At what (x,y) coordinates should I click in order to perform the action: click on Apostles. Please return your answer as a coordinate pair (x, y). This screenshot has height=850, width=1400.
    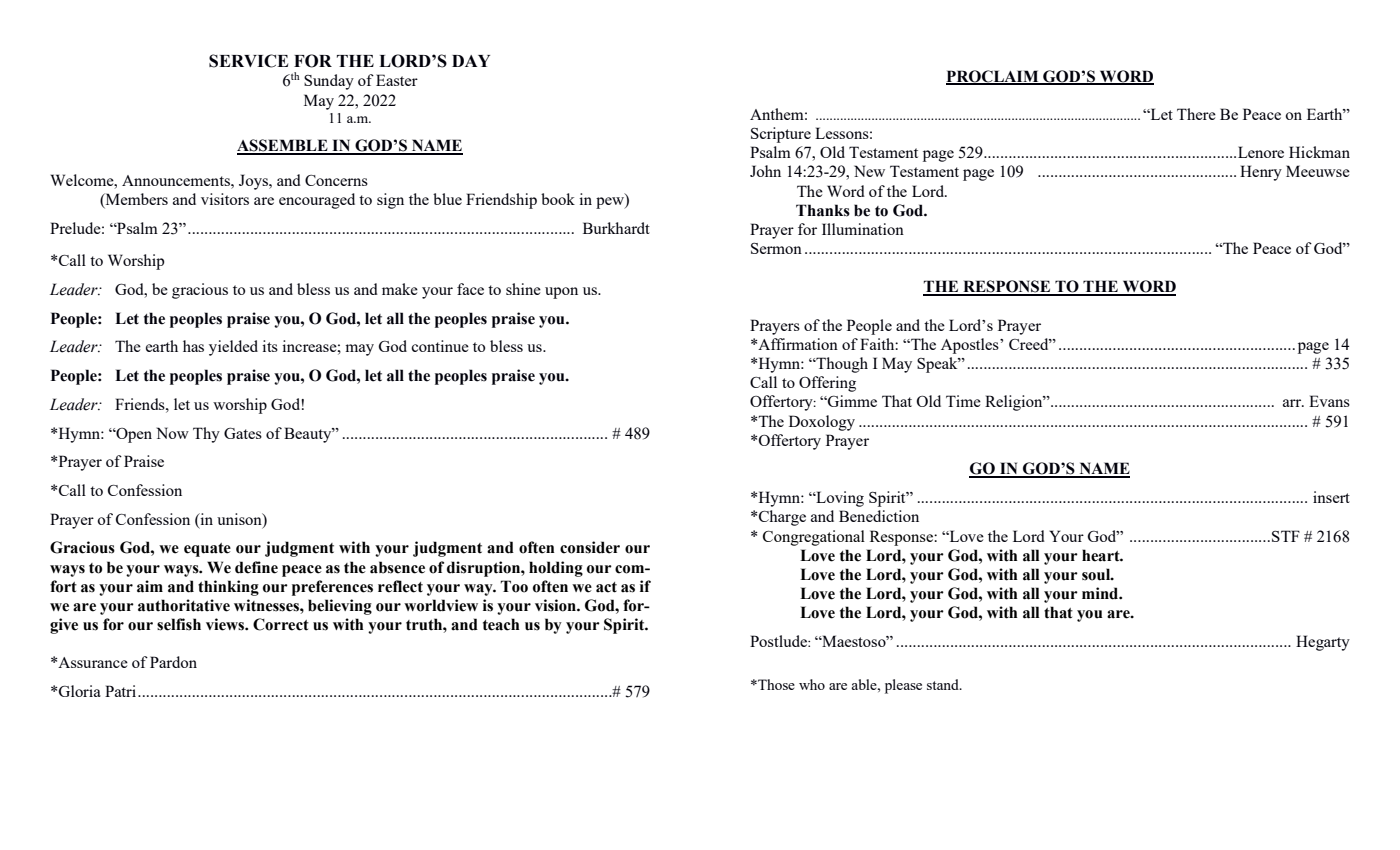
    Looking at the image, I should click on (971, 346).
